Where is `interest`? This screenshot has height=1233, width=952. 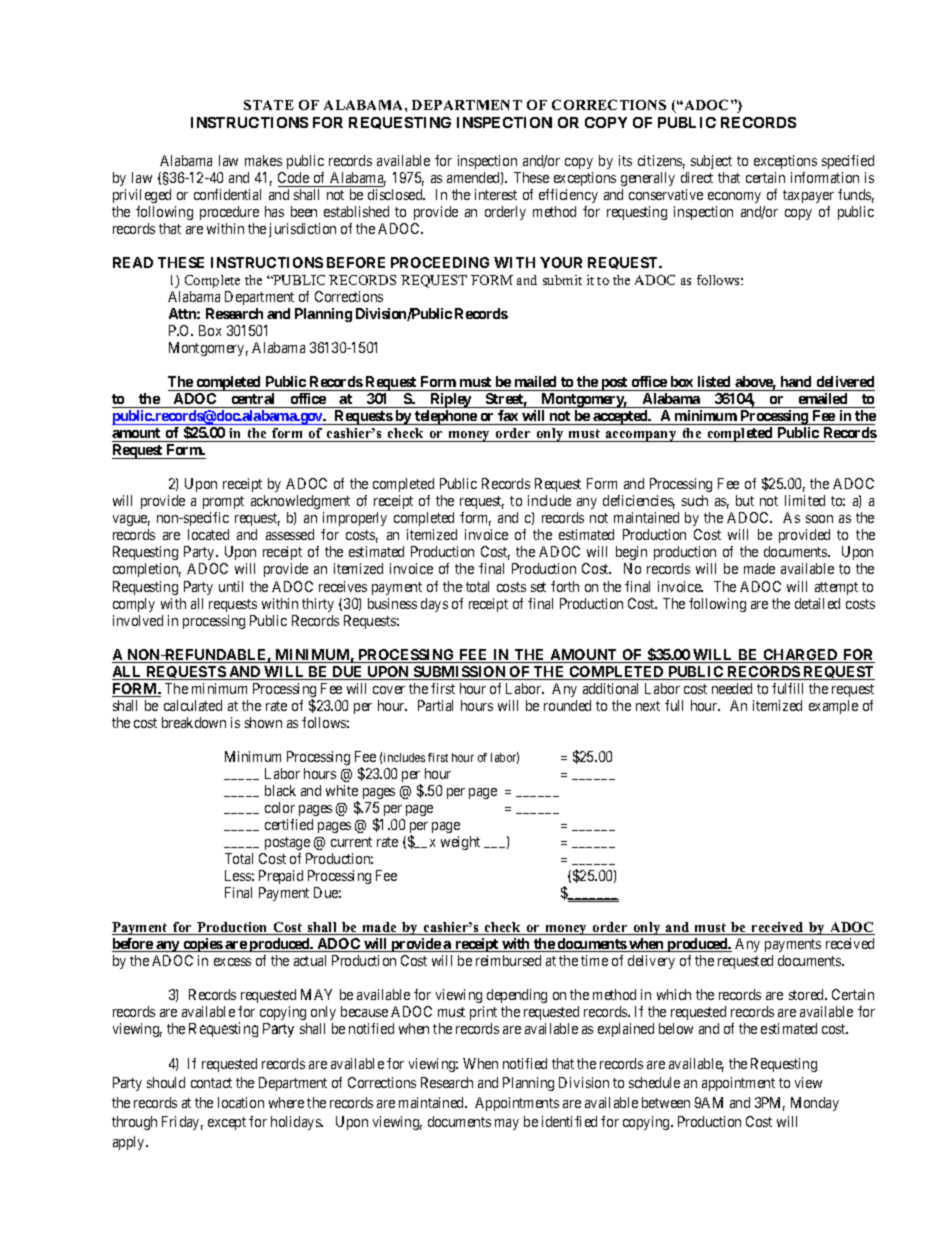 interest is located at coordinates (496, 194).
